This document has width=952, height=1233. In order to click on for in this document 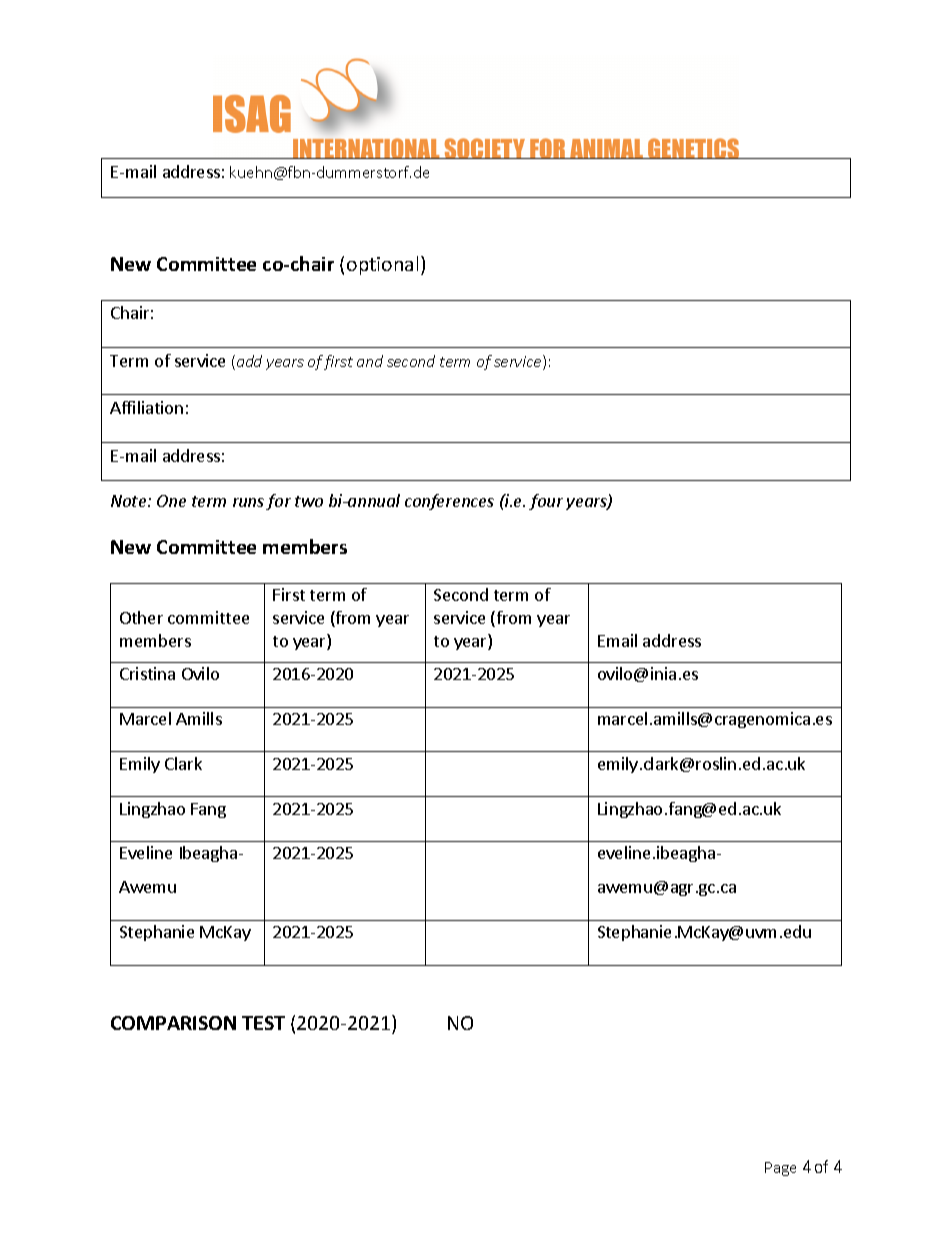, I will do `click(278, 502)`.
